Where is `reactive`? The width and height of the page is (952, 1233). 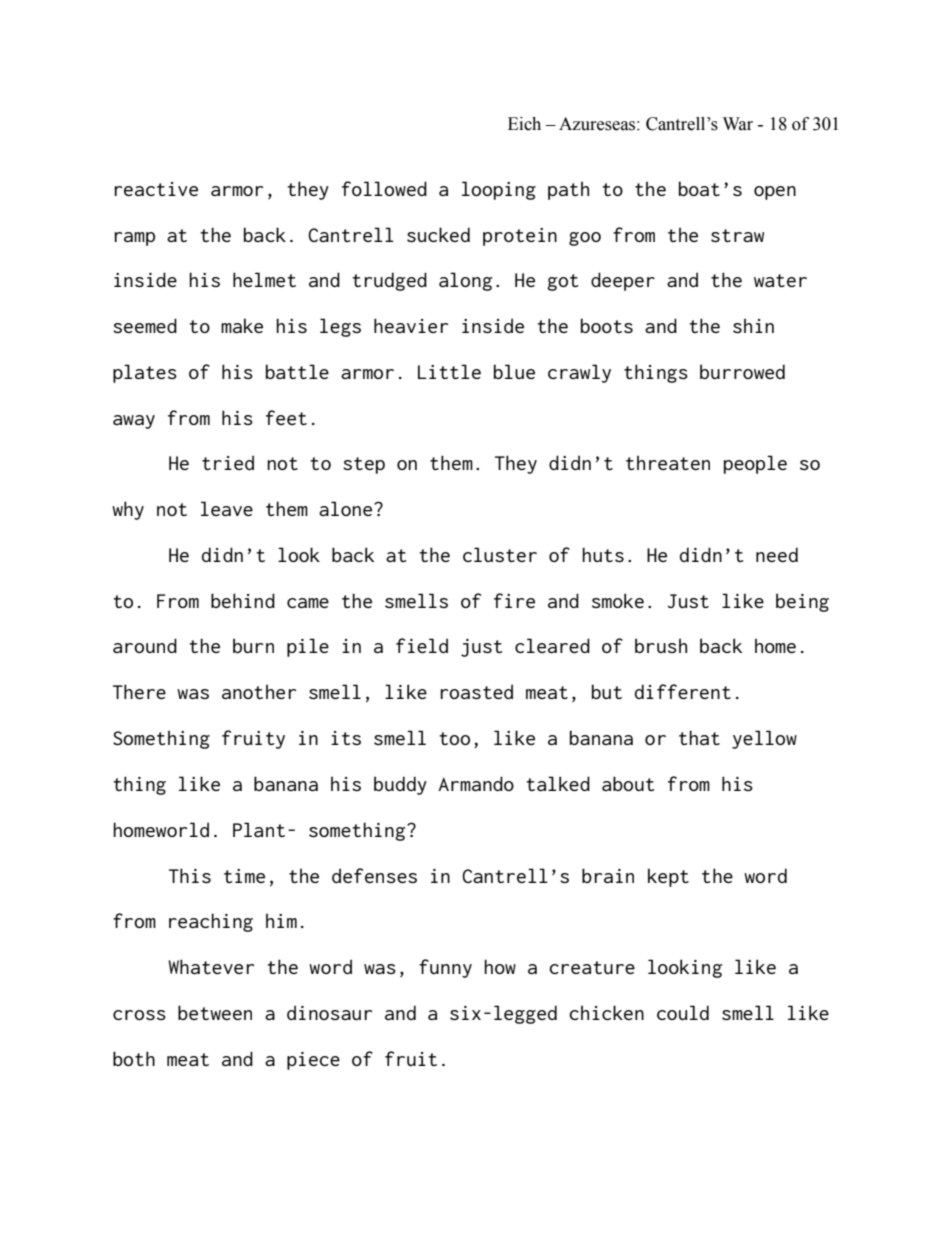 reactive is located at coordinates (156, 189).
